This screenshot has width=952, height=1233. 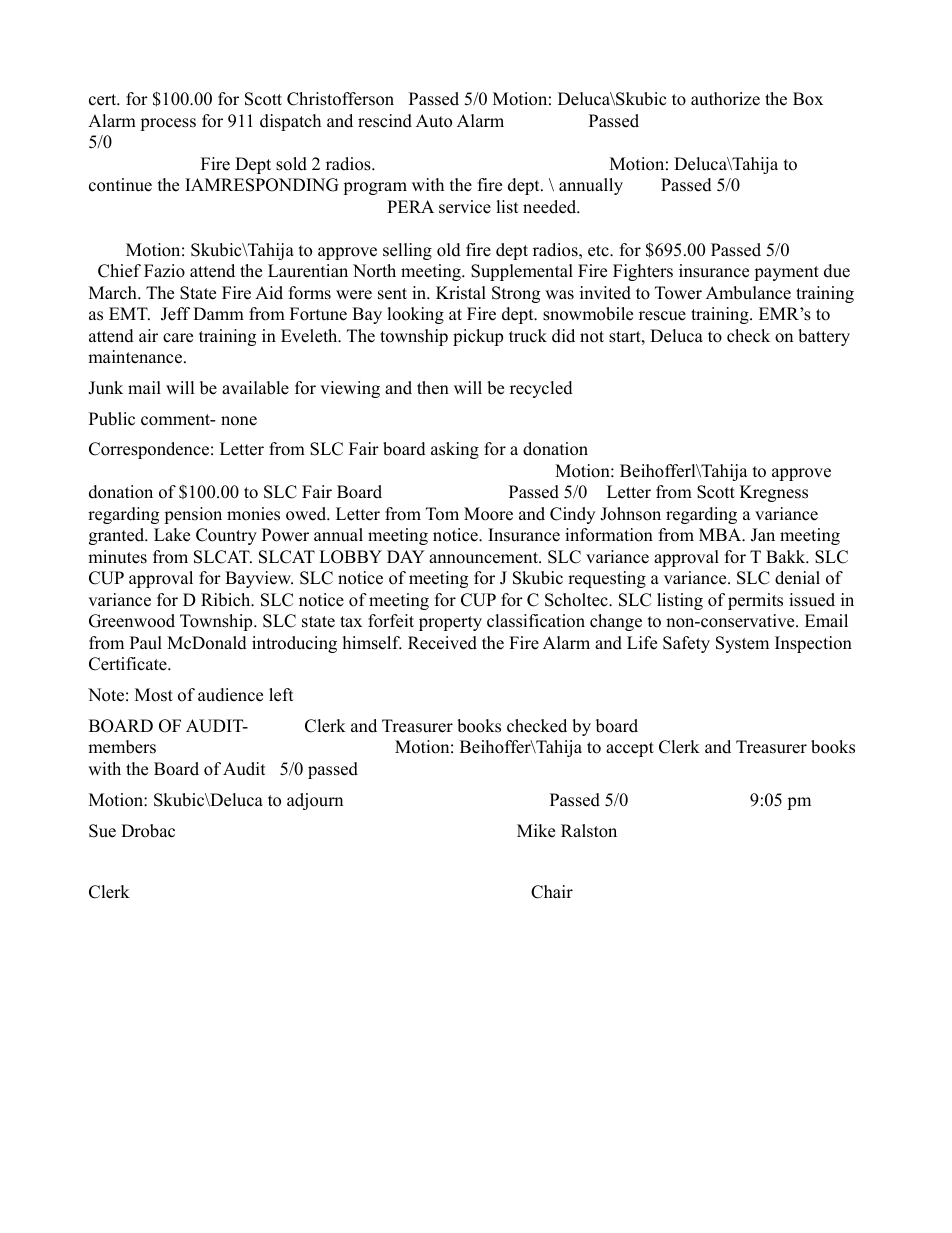 I want to click on Chair, so click(x=552, y=892).
